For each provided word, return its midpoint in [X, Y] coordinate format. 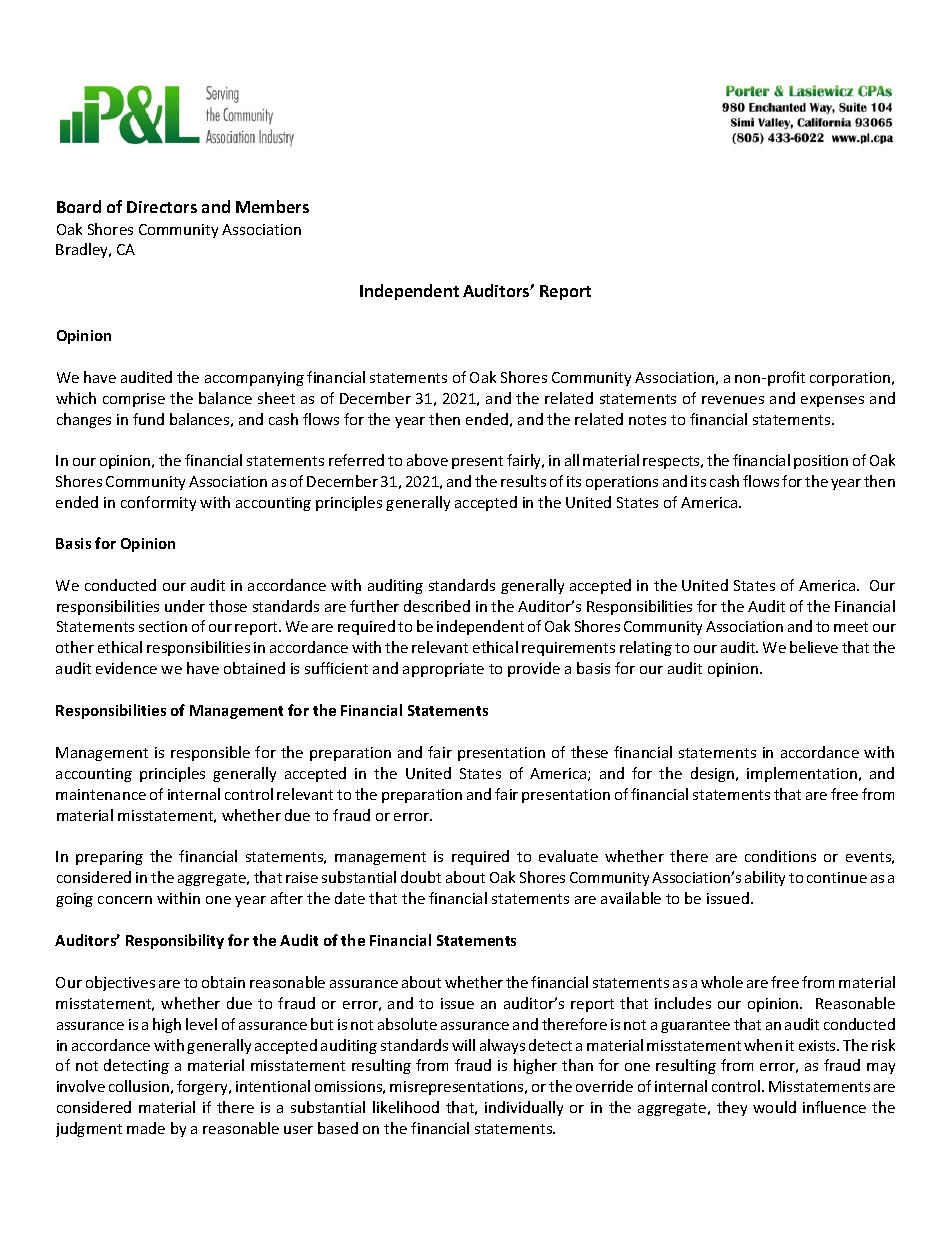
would [774, 1107]
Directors [162, 207]
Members [272, 206]
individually [524, 1108]
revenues [733, 400]
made [146, 1128]
